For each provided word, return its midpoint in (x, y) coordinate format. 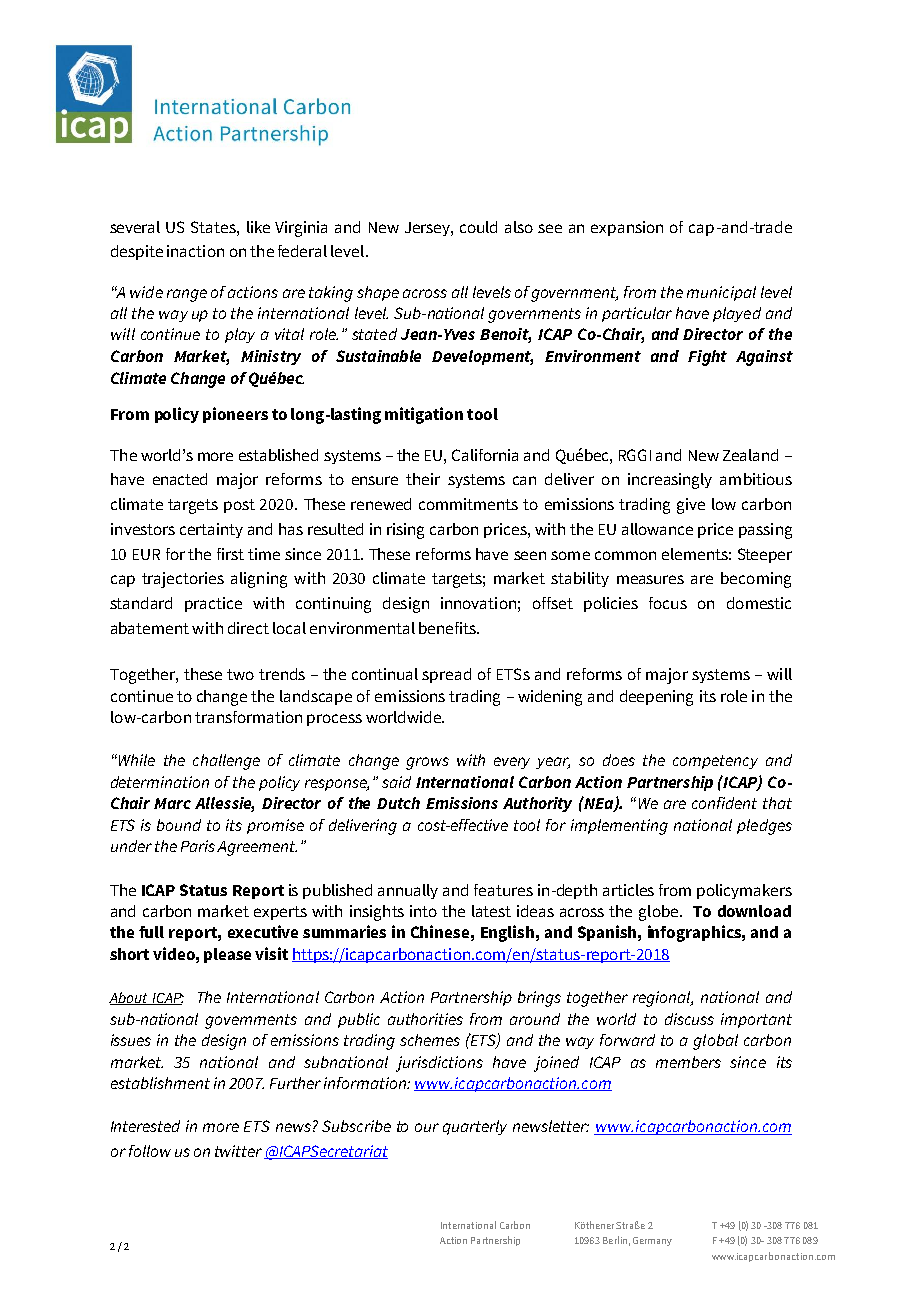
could (478, 227)
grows (427, 763)
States (214, 227)
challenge (226, 762)
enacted (180, 479)
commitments (468, 504)
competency (715, 762)
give (691, 506)
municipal (721, 293)
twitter (238, 1151)
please (227, 955)
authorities (425, 1019)
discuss (689, 1019)
